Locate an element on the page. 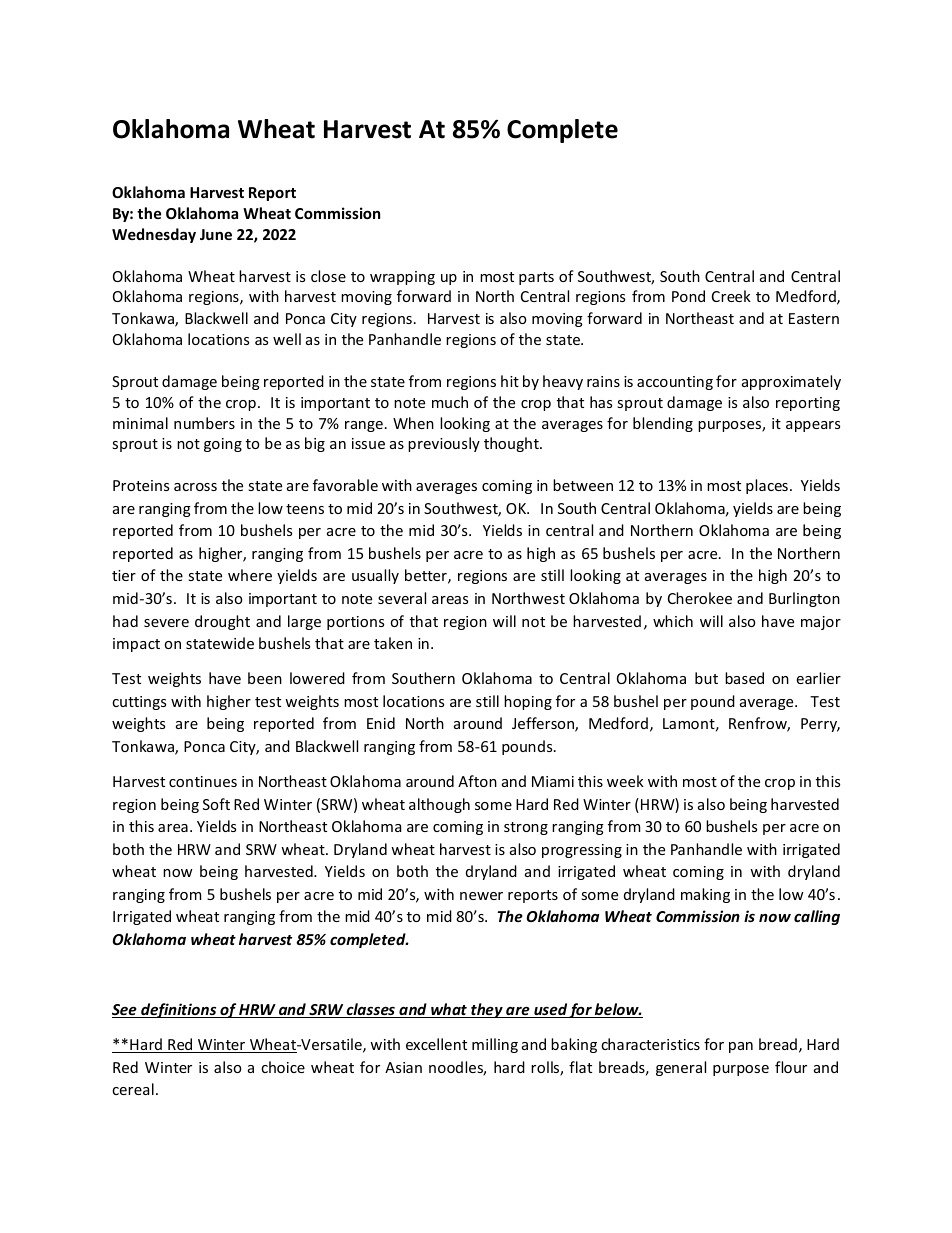  Perry is located at coordinates (820, 725).
